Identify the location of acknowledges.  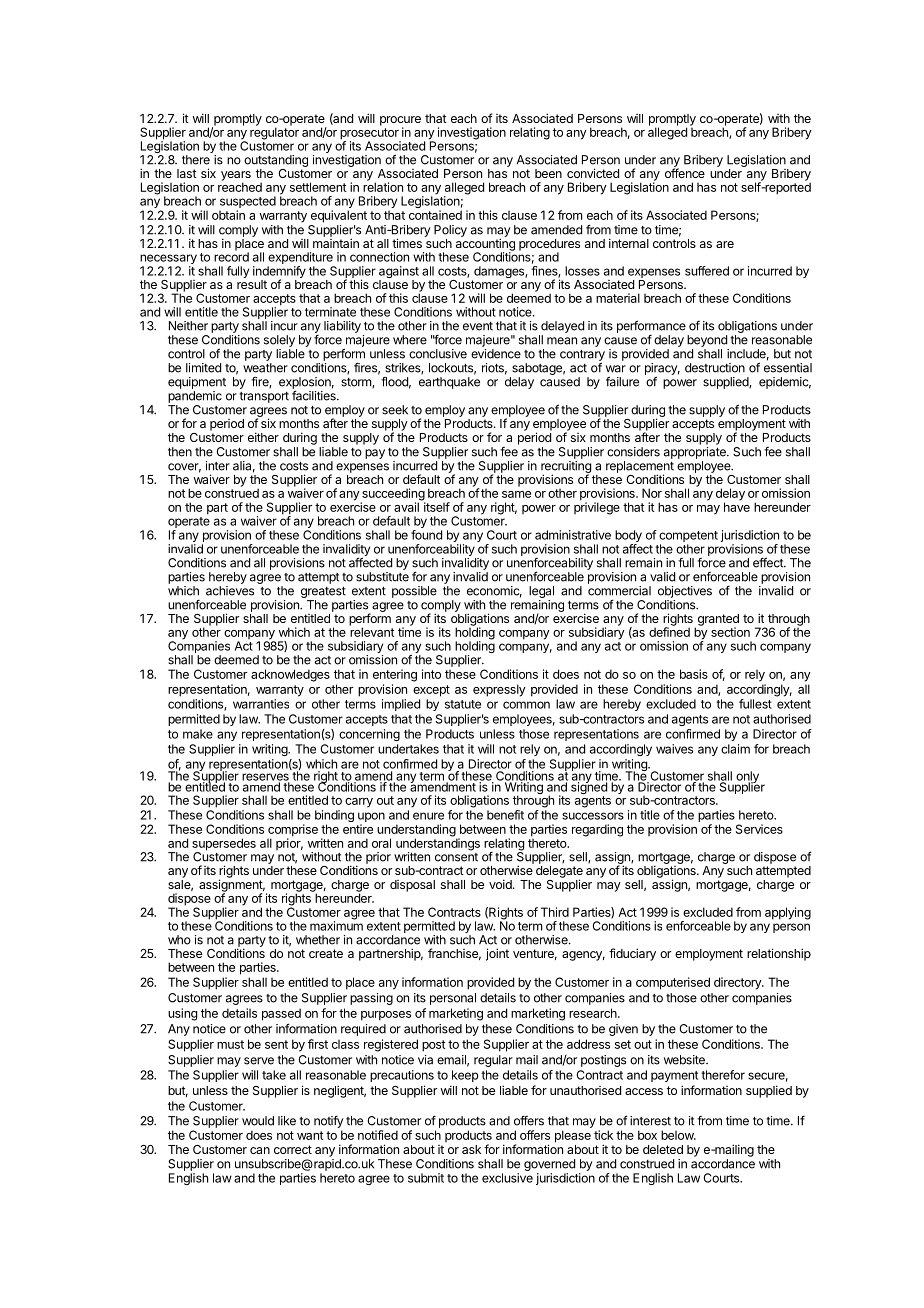
(290, 675).
